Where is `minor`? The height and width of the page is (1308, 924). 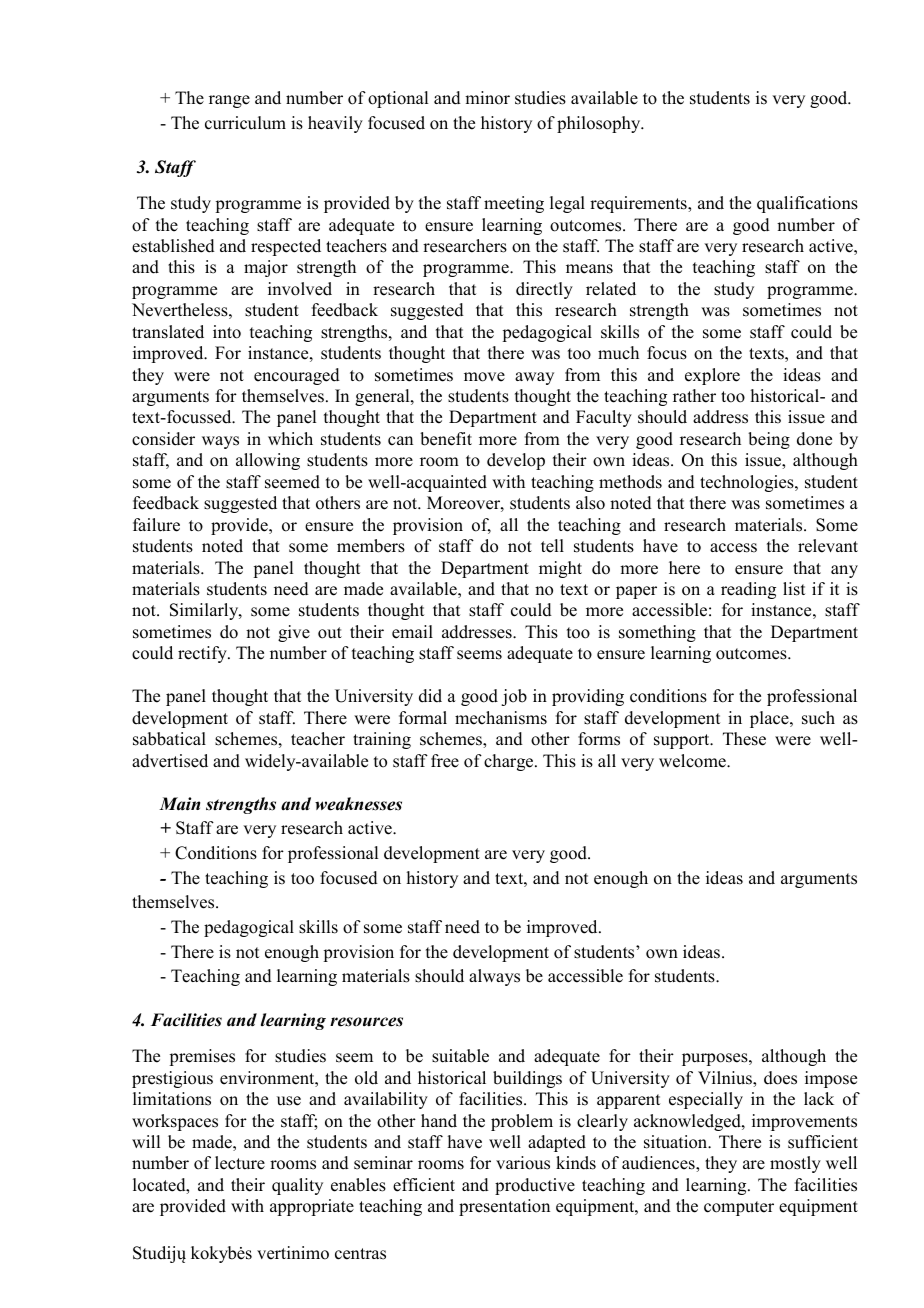
minor is located at coordinates (487, 98).
